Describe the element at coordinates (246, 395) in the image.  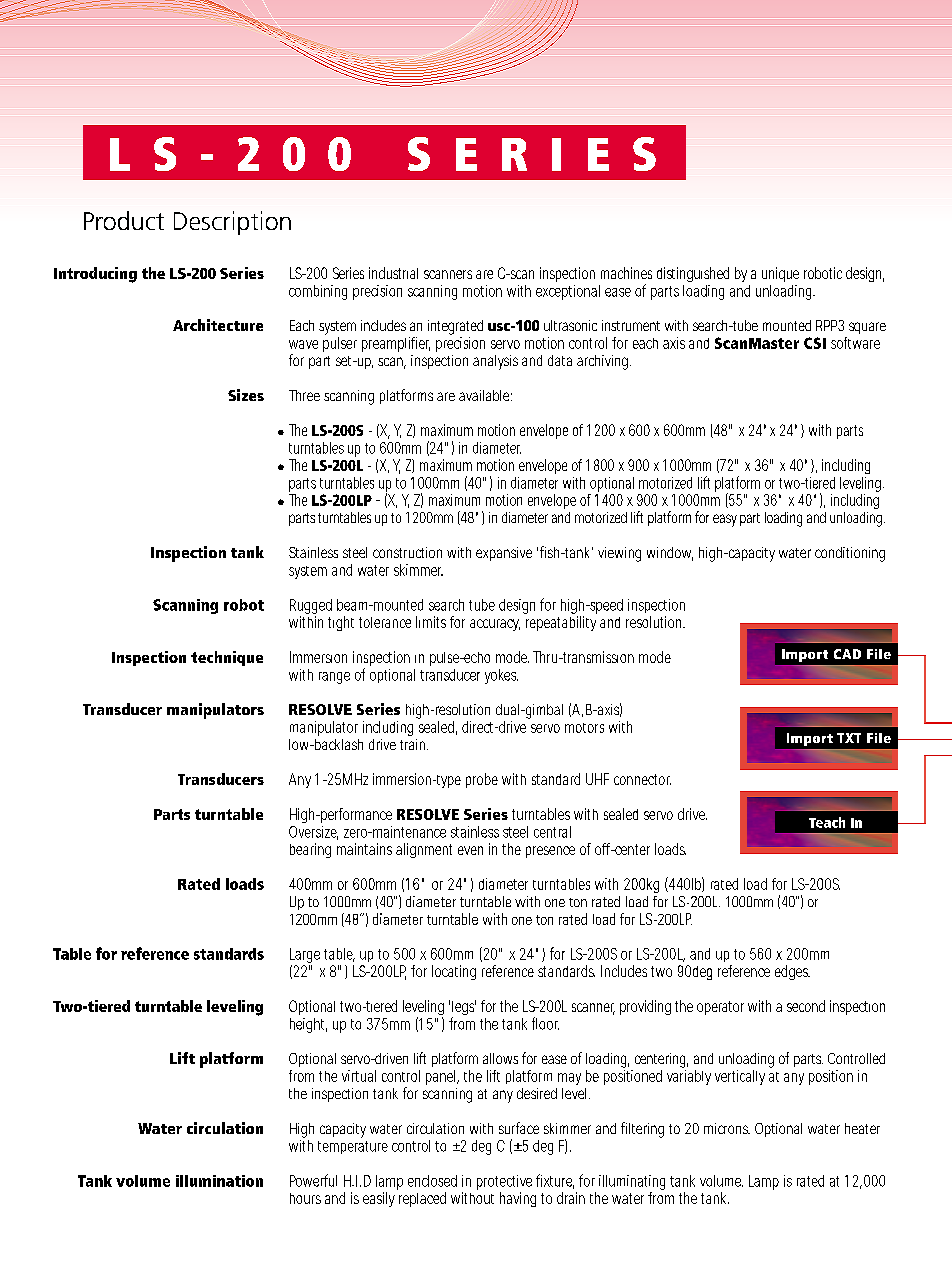
I see `Sizes` at that location.
